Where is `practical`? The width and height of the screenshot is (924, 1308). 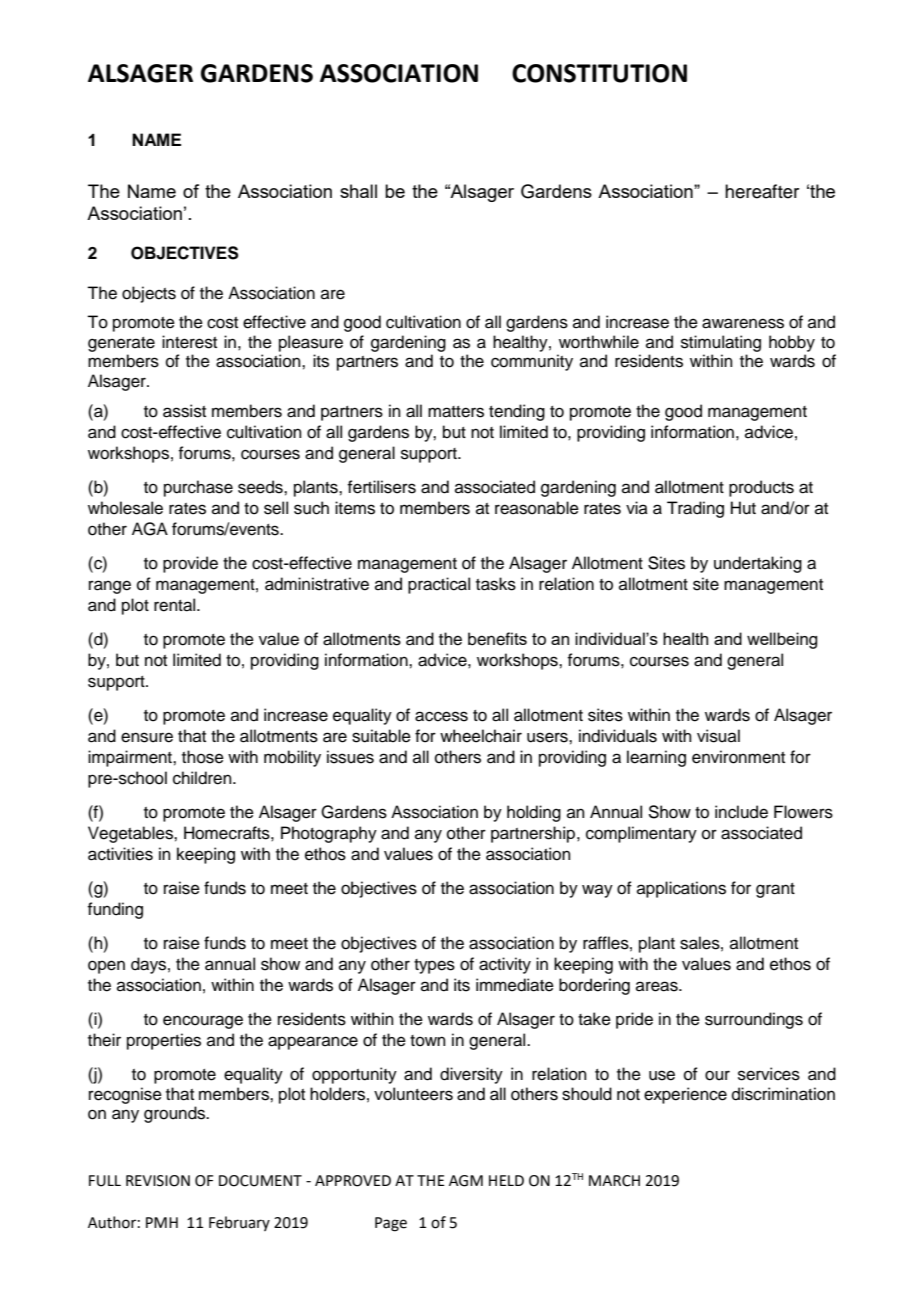
practical is located at coordinates (439, 585).
